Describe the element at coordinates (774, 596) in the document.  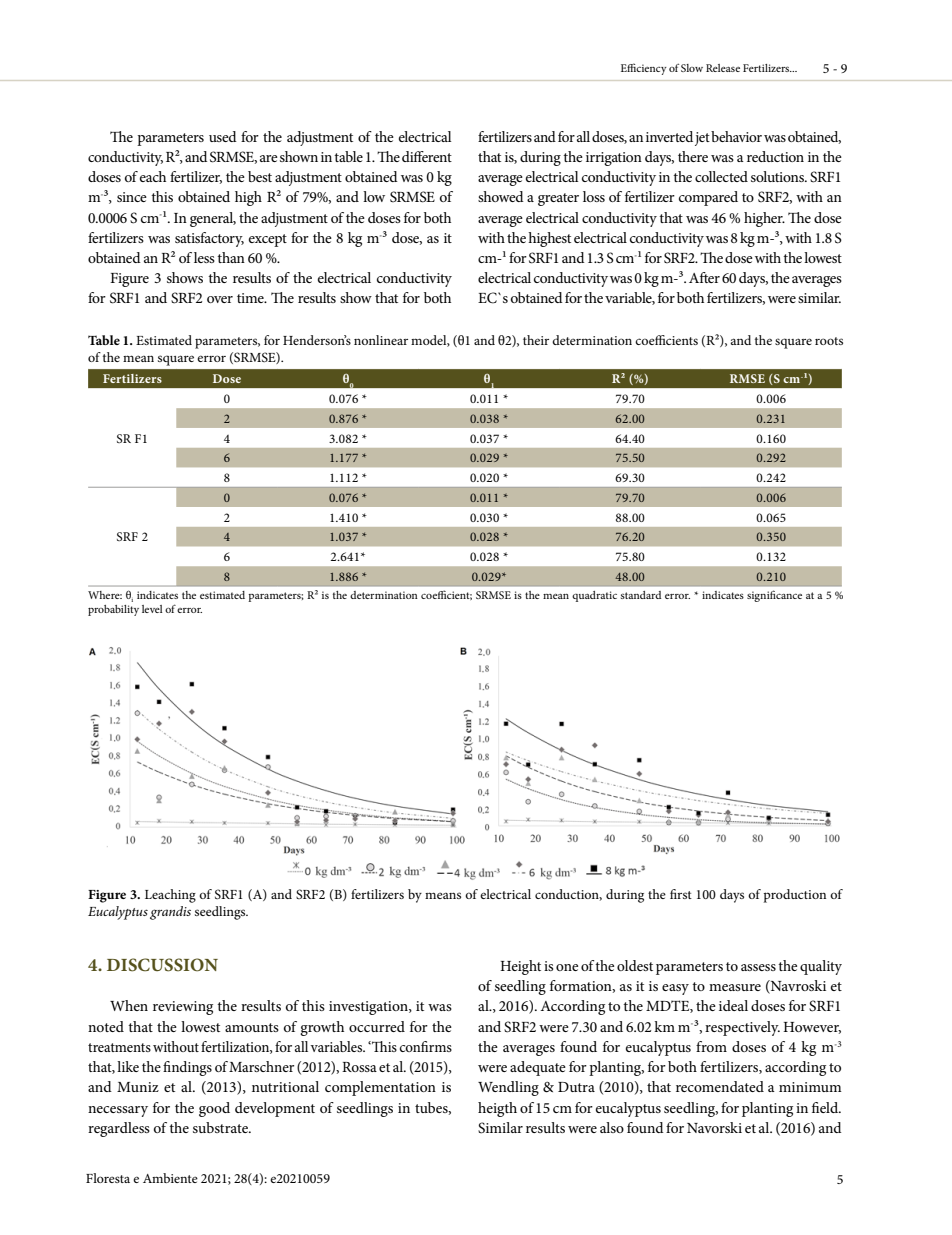
I see `significance` at that location.
